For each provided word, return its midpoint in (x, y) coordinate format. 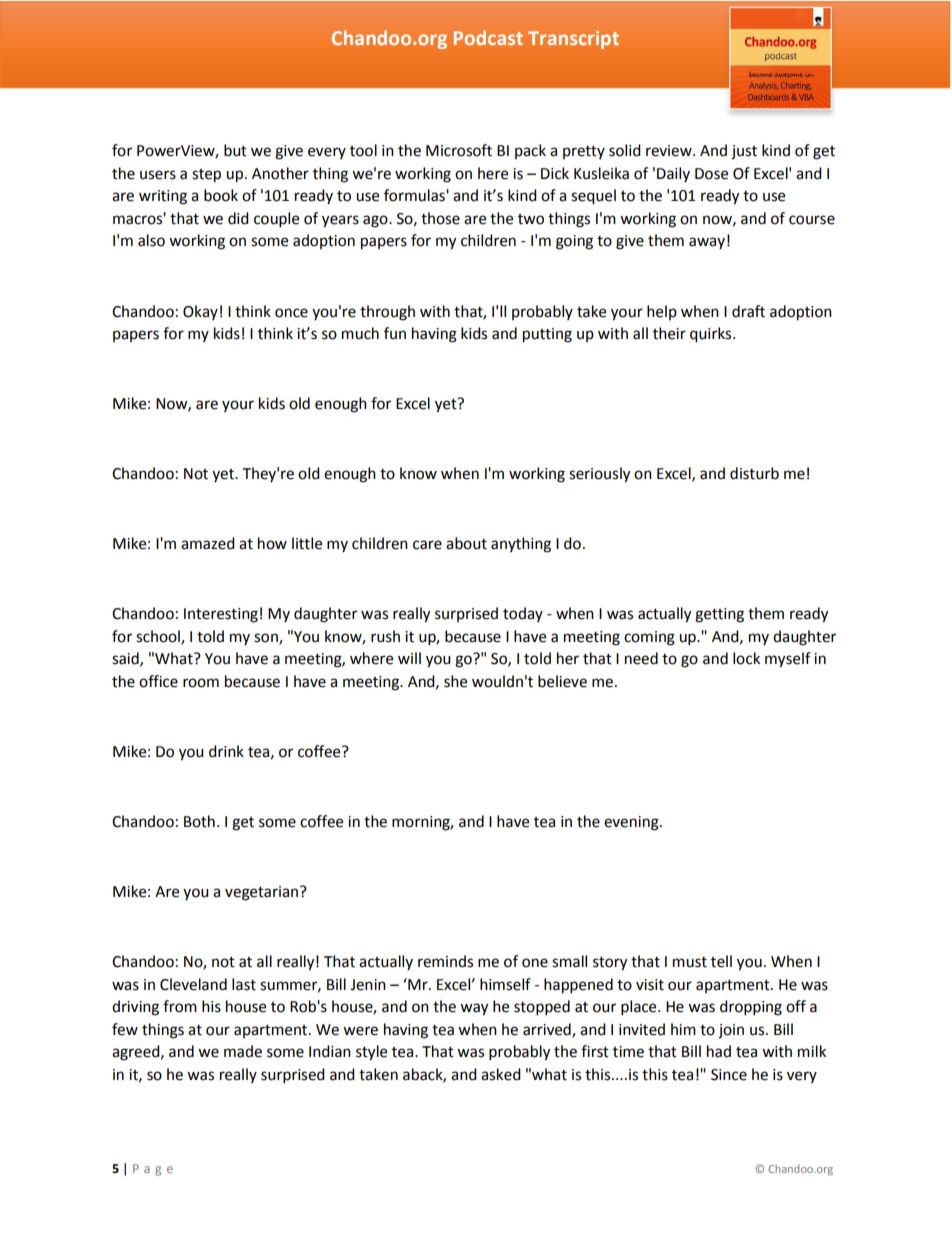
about (466, 543)
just (744, 152)
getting (719, 615)
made (243, 1051)
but (235, 150)
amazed (208, 543)
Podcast (488, 37)
